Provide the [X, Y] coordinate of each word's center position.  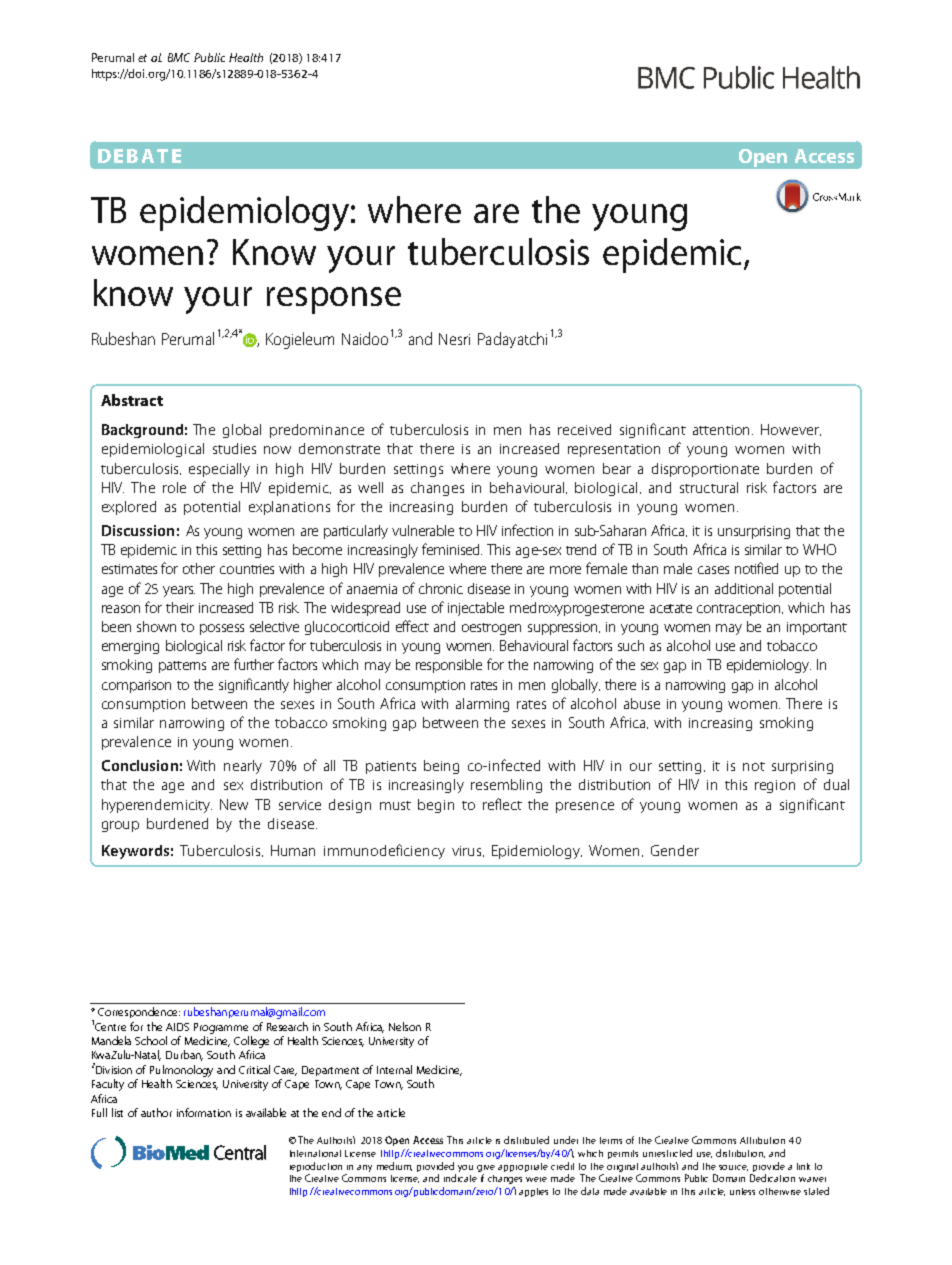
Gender [675, 850]
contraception [740, 609]
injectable [476, 609]
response [334, 300]
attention [723, 430]
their [180, 607]
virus [468, 851]
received [584, 429]
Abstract [132, 400]
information [204, 1112]
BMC [179, 57]
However [791, 430]
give [486, 1168]
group [120, 826]
